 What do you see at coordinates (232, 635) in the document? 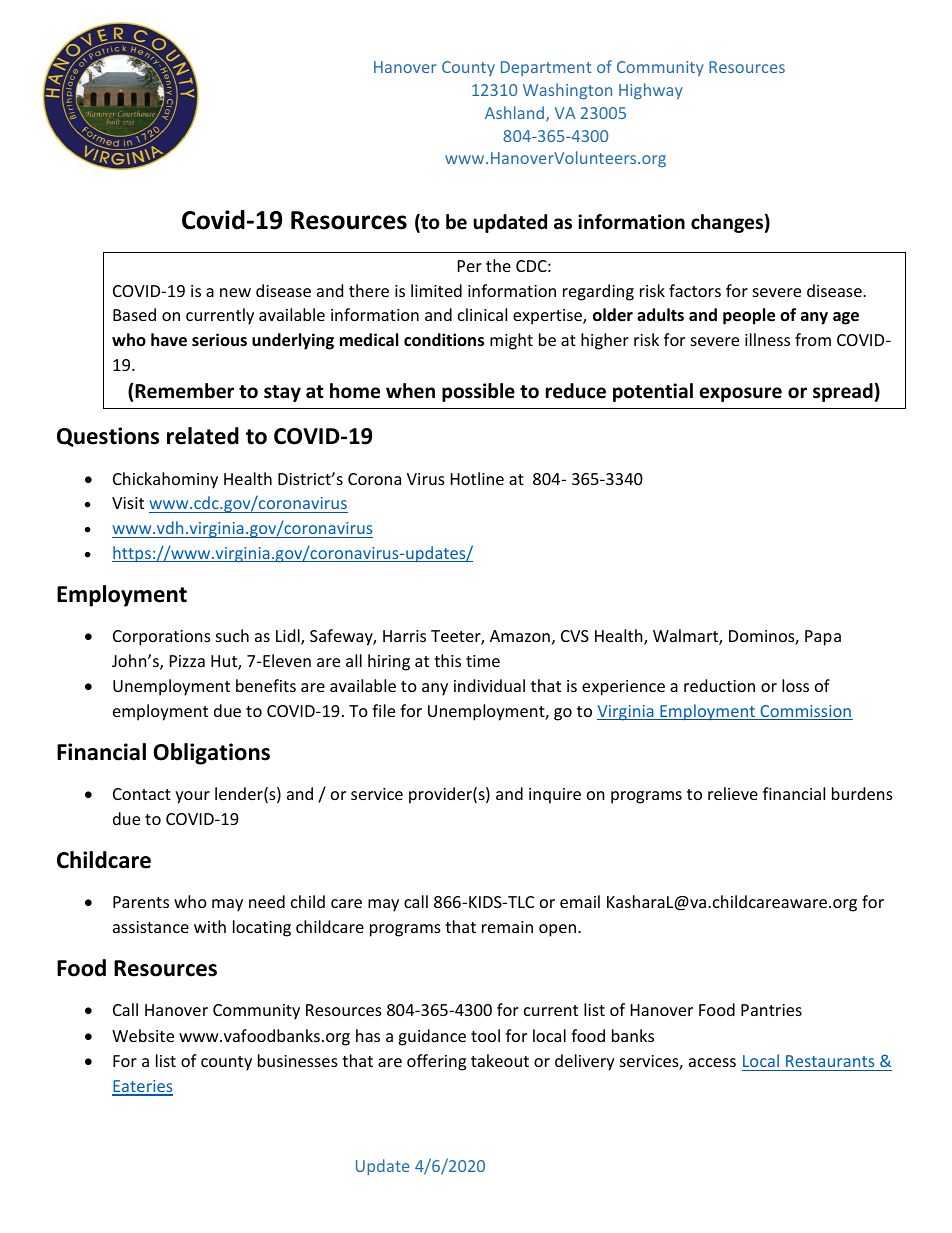
I see `such` at bounding box center [232, 635].
